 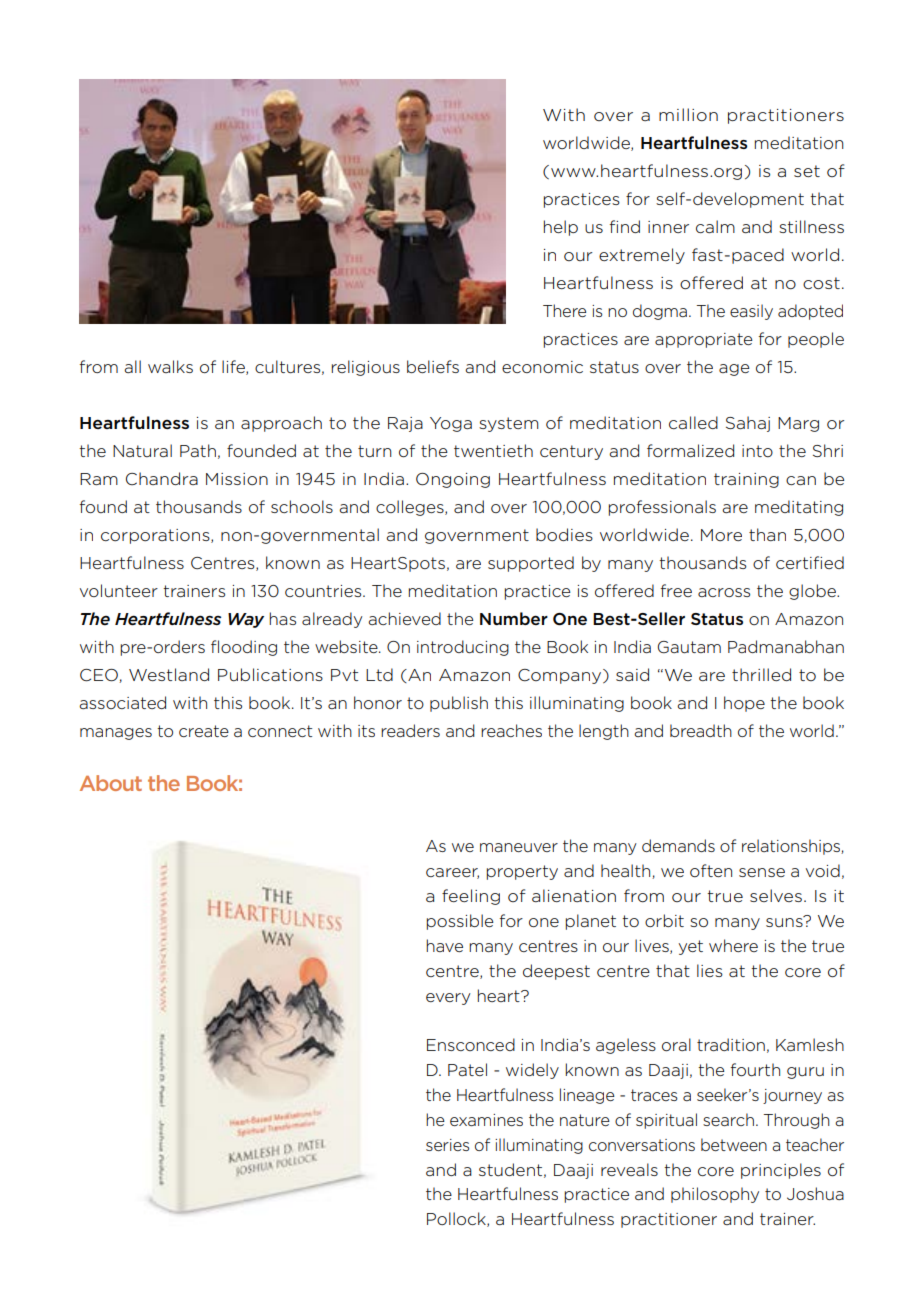 I want to click on where, so click(x=733, y=945).
